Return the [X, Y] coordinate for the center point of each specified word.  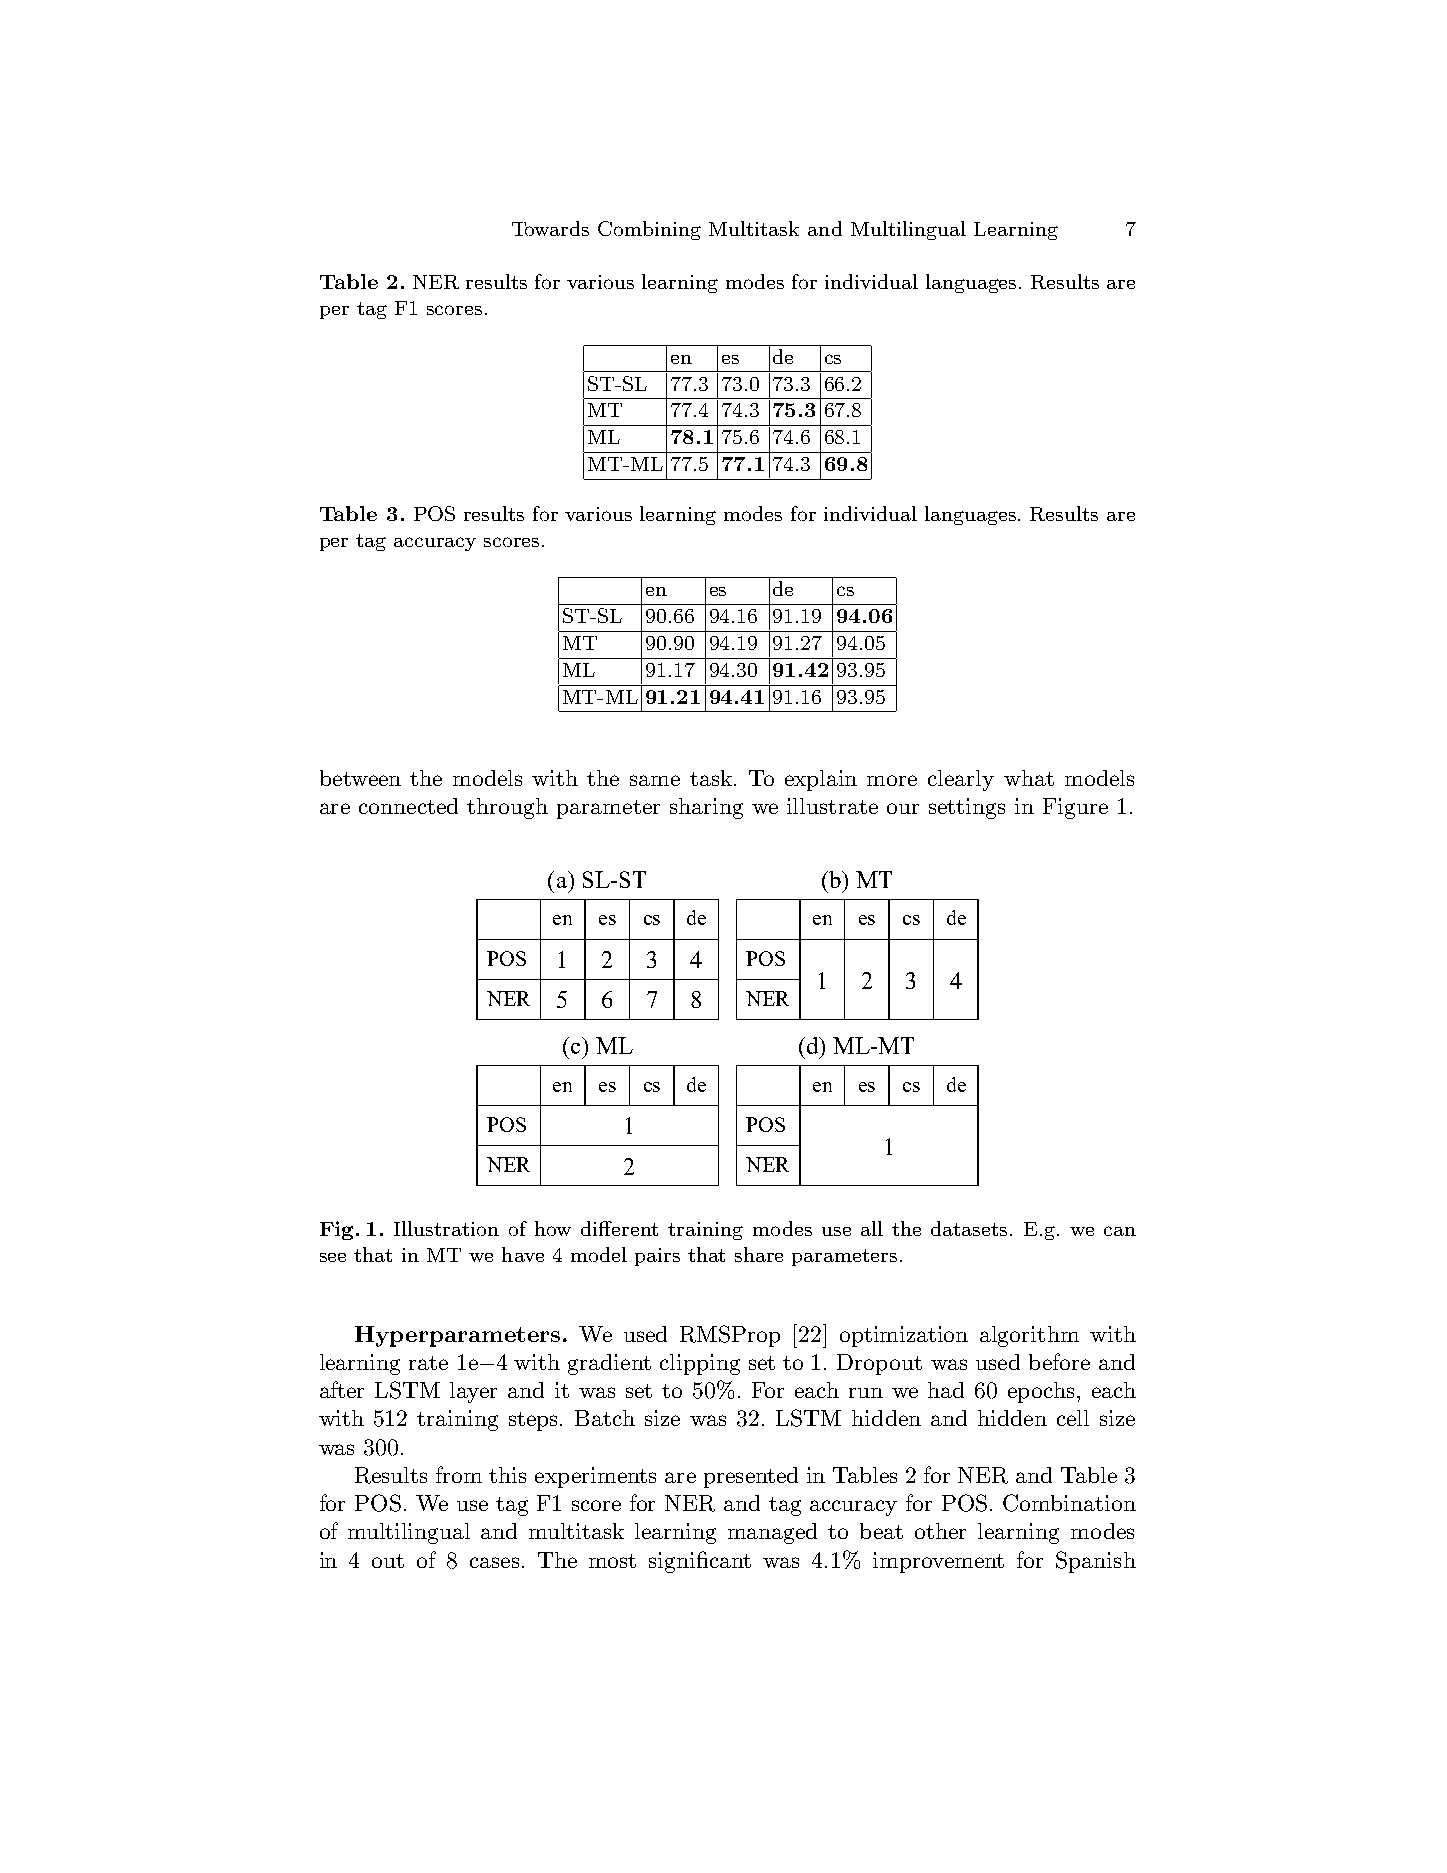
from [459, 1474]
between [360, 778]
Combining [649, 230]
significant [700, 1562]
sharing [706, 808]
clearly [961, 780]
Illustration [446, 1228]
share [759, 1254]
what [1029, 778]
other [940, 1531]
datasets [969, 1228]
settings [967, 808]
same [655, 780]
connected [408, 806]
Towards [550, 228]
